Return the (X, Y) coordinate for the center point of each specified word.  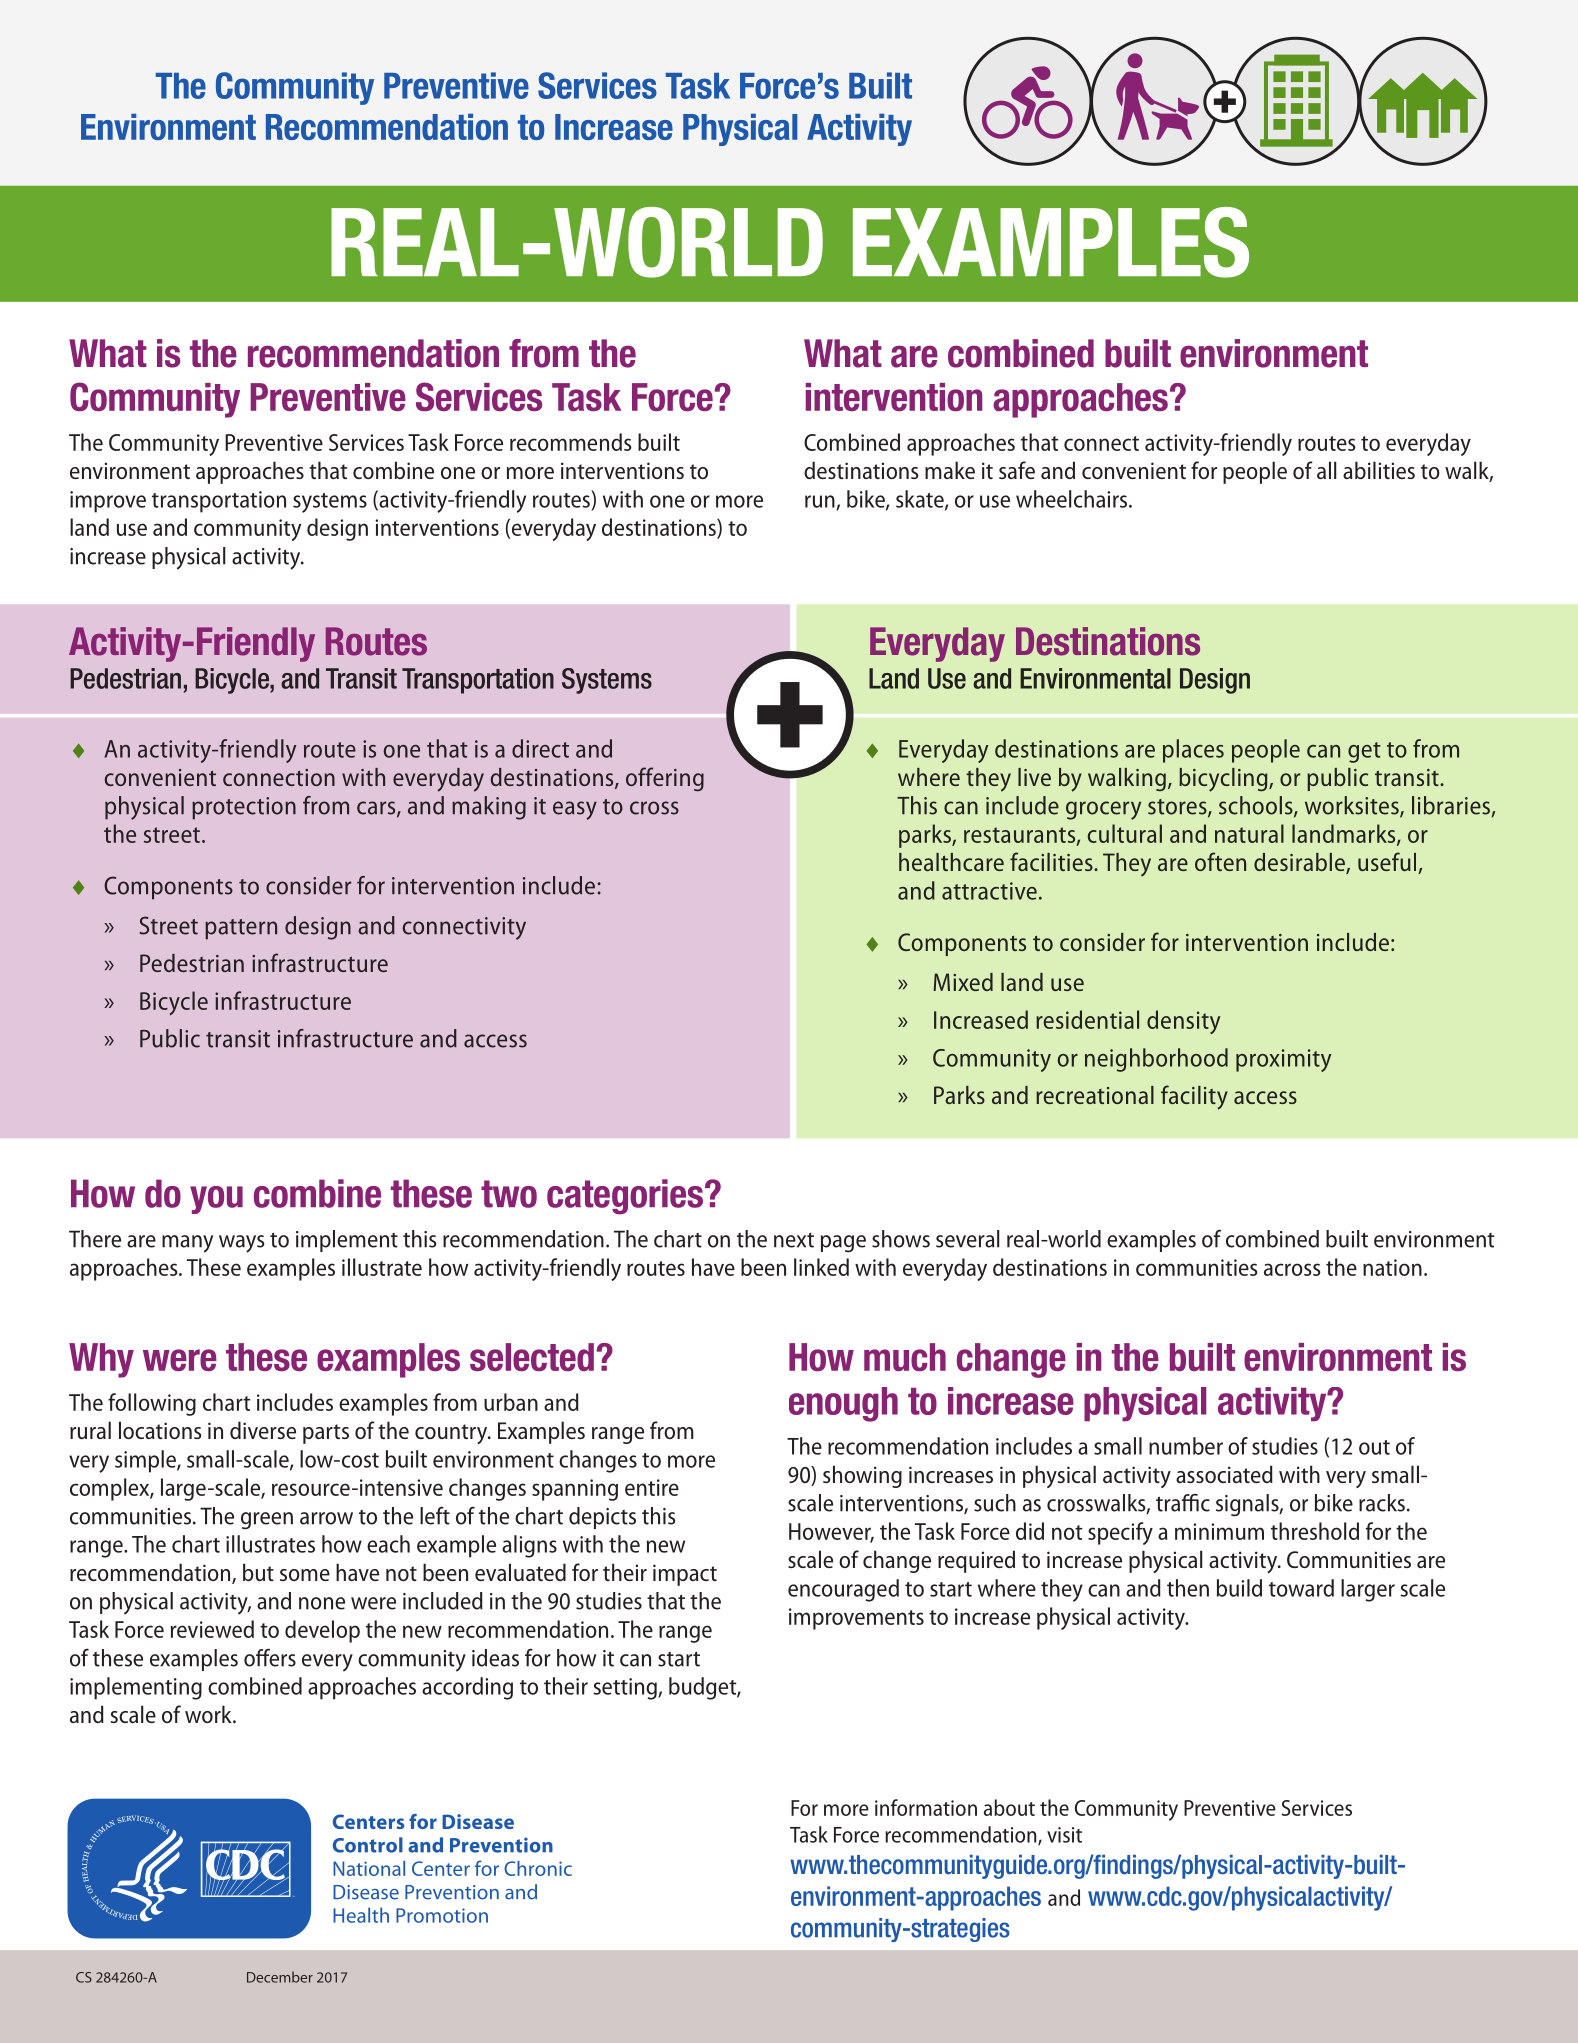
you (216, 1200)
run (821, 502)
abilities (1379, 470)
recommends (571, 442)
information (926, 1807)
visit (1064, 1835)
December (280, 1977)
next (794, 1240)
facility (1194, 1097)
